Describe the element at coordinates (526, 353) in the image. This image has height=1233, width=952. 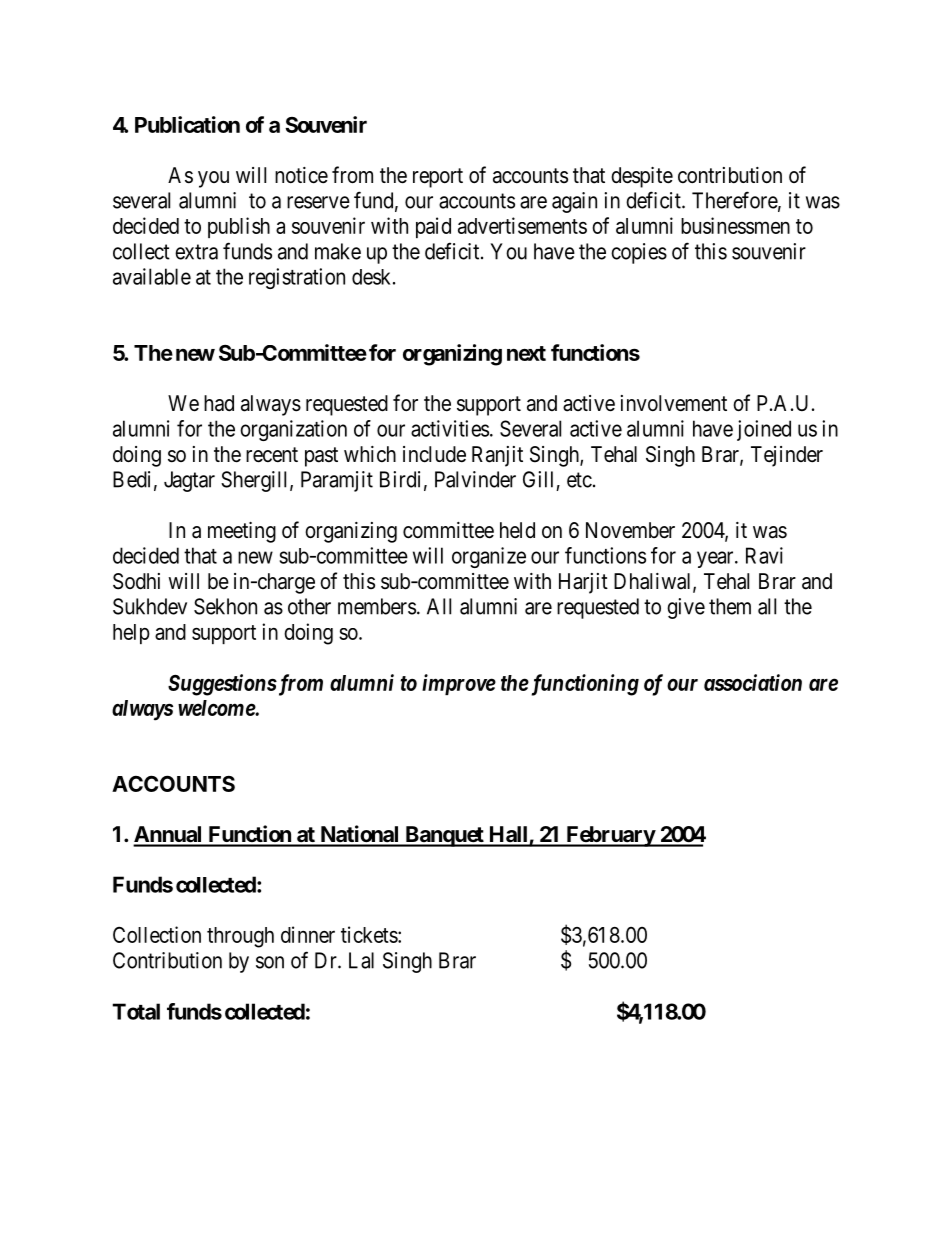
I see `next` at that location.
